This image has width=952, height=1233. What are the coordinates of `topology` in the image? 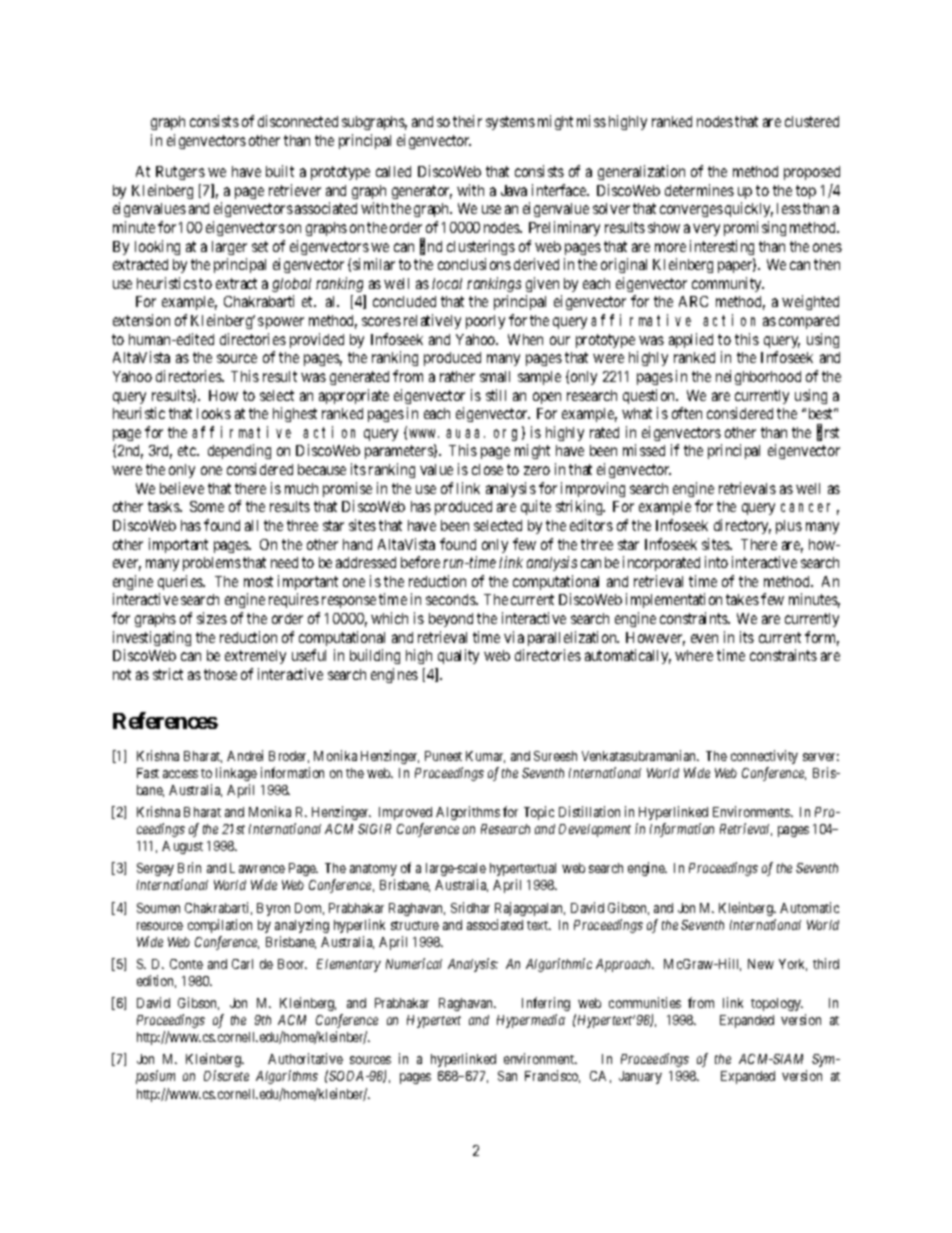 It's located at (777, 1004).
